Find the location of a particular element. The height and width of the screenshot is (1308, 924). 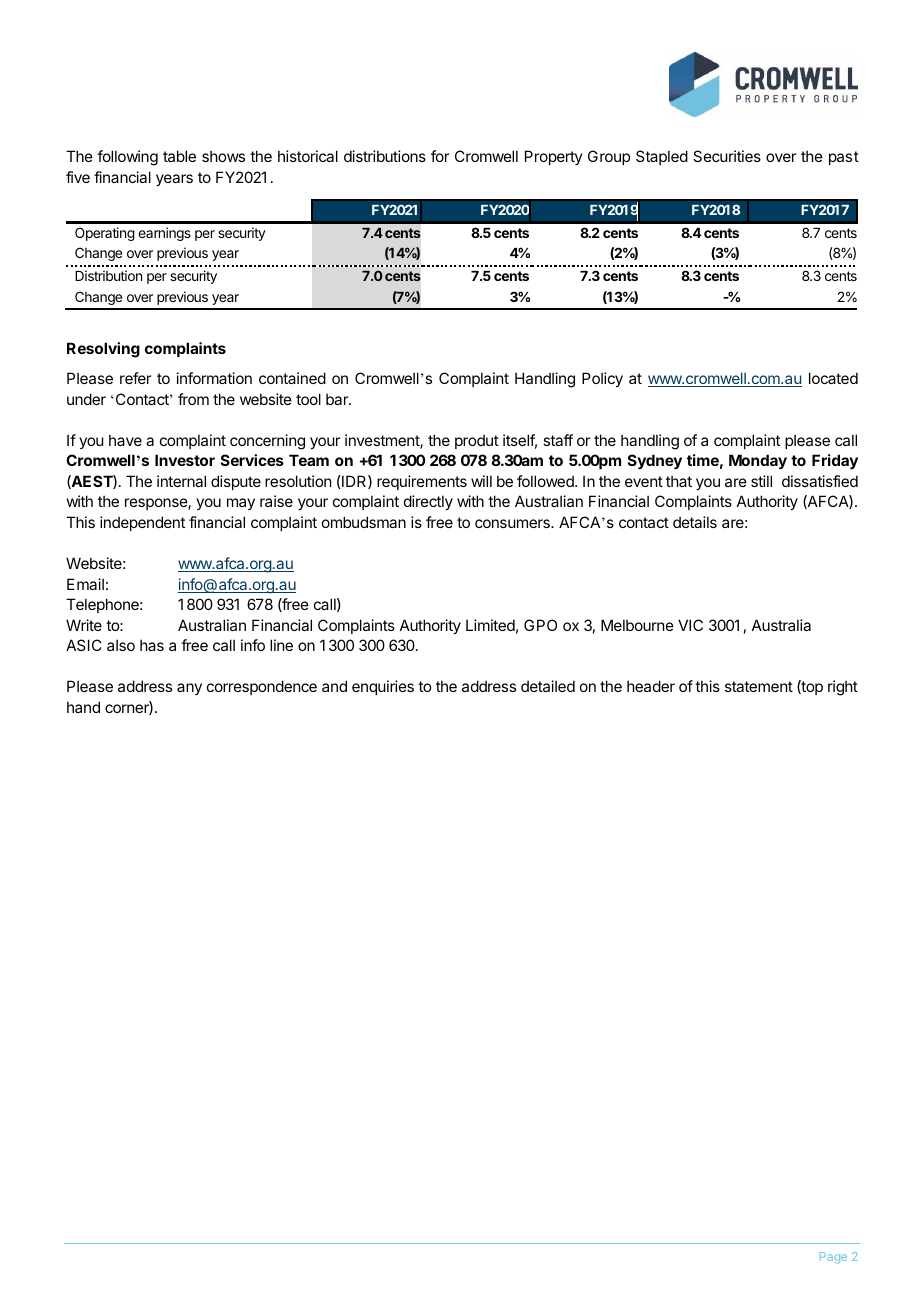

from is located at coordinates (193, 399).
